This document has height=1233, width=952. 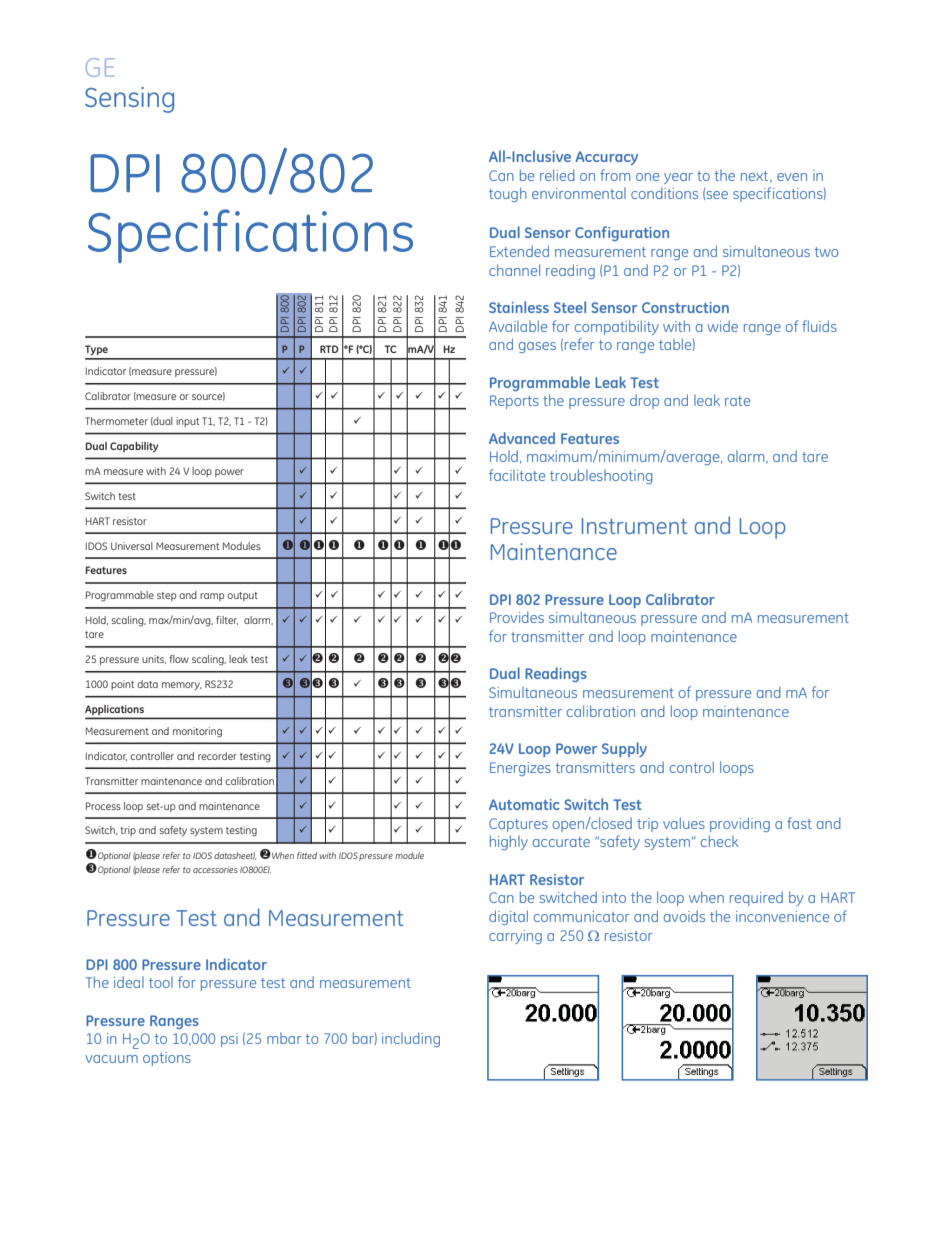 I want to click on psi, so click(x=229, y=1040).
